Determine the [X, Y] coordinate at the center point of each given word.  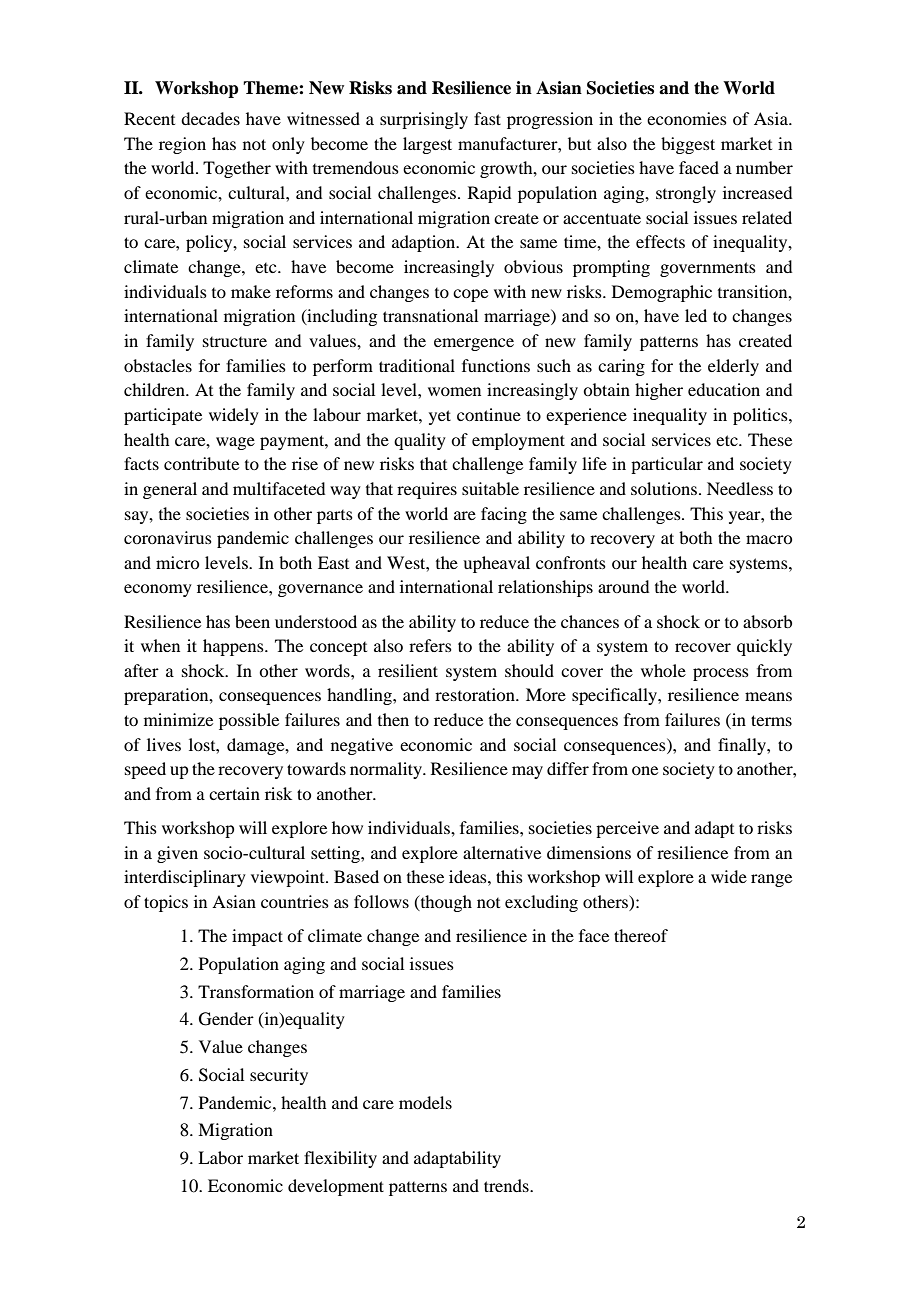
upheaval [496, 564]
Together [237, 169]
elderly [733, 367]
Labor [220, 1157]
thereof [641, 935]
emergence [474, 344]
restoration [476, 694]
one [645, 770]
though [445, 903]
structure [235, 342]
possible [249, 721]
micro [177, 562]
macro [769, 539]
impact [257, 937]
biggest [688, 145]
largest [427, 145]
